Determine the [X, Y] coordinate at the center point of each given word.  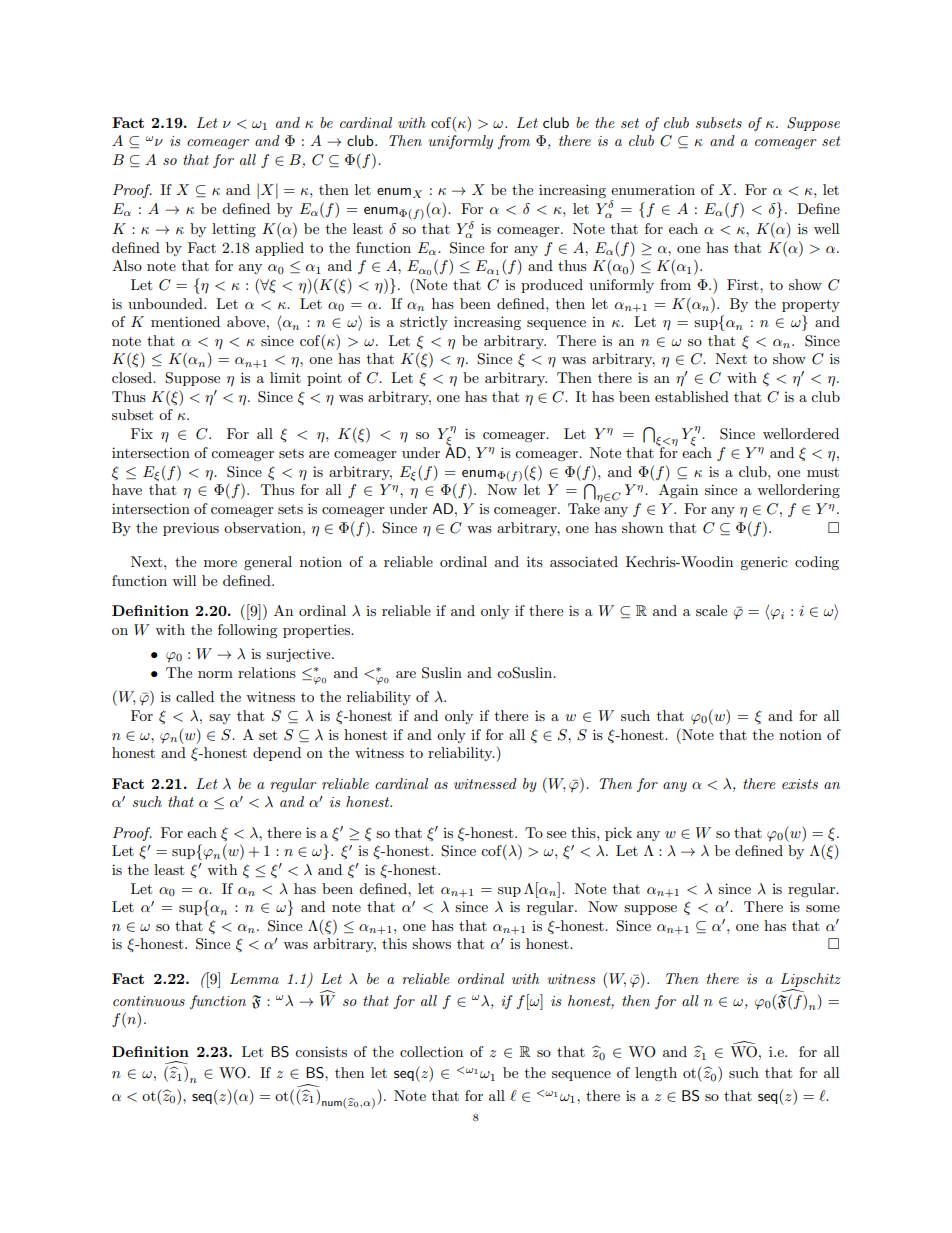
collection [431, 1051]
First [744, 284]
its [535, 561]
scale [711, 610]
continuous [149, 1001]
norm [215, 674]
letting [234, 230]
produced [552, 286]
